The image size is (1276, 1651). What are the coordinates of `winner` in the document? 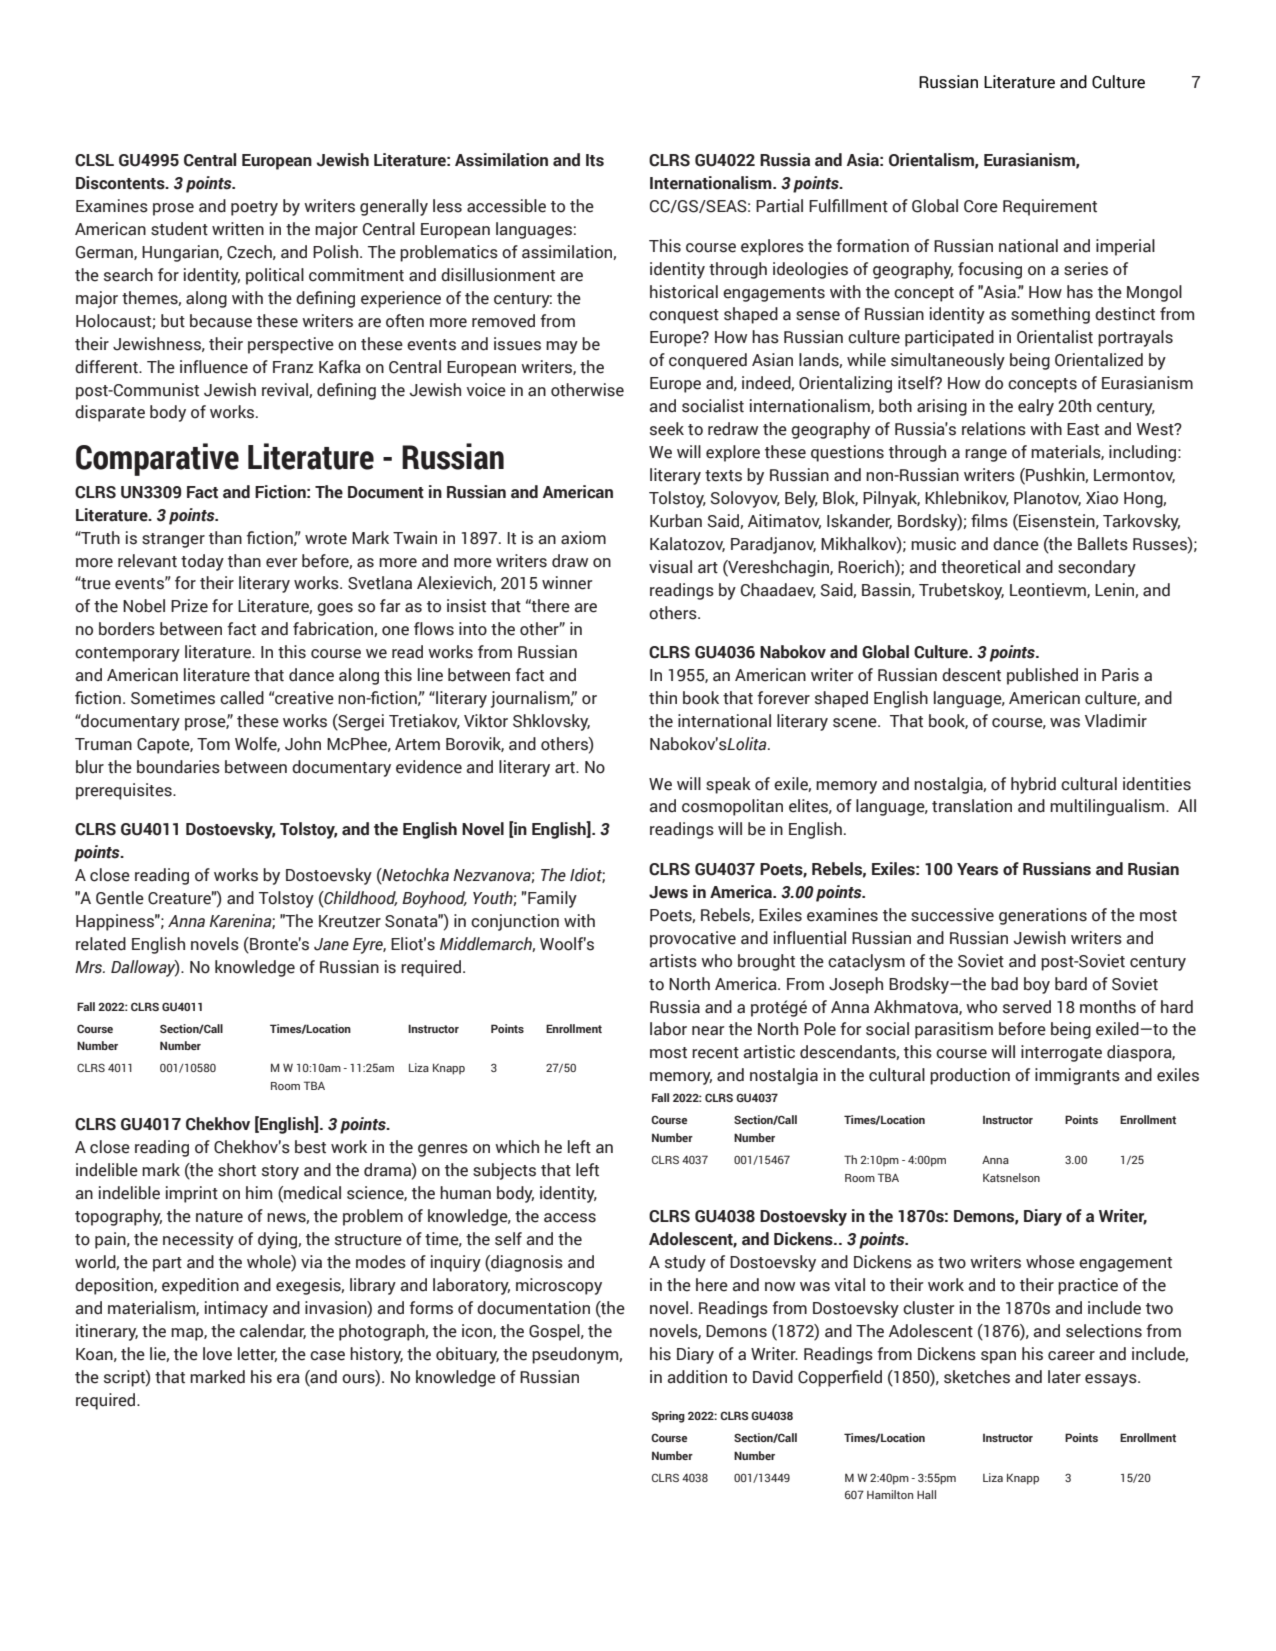 It's located at (567, 583).
